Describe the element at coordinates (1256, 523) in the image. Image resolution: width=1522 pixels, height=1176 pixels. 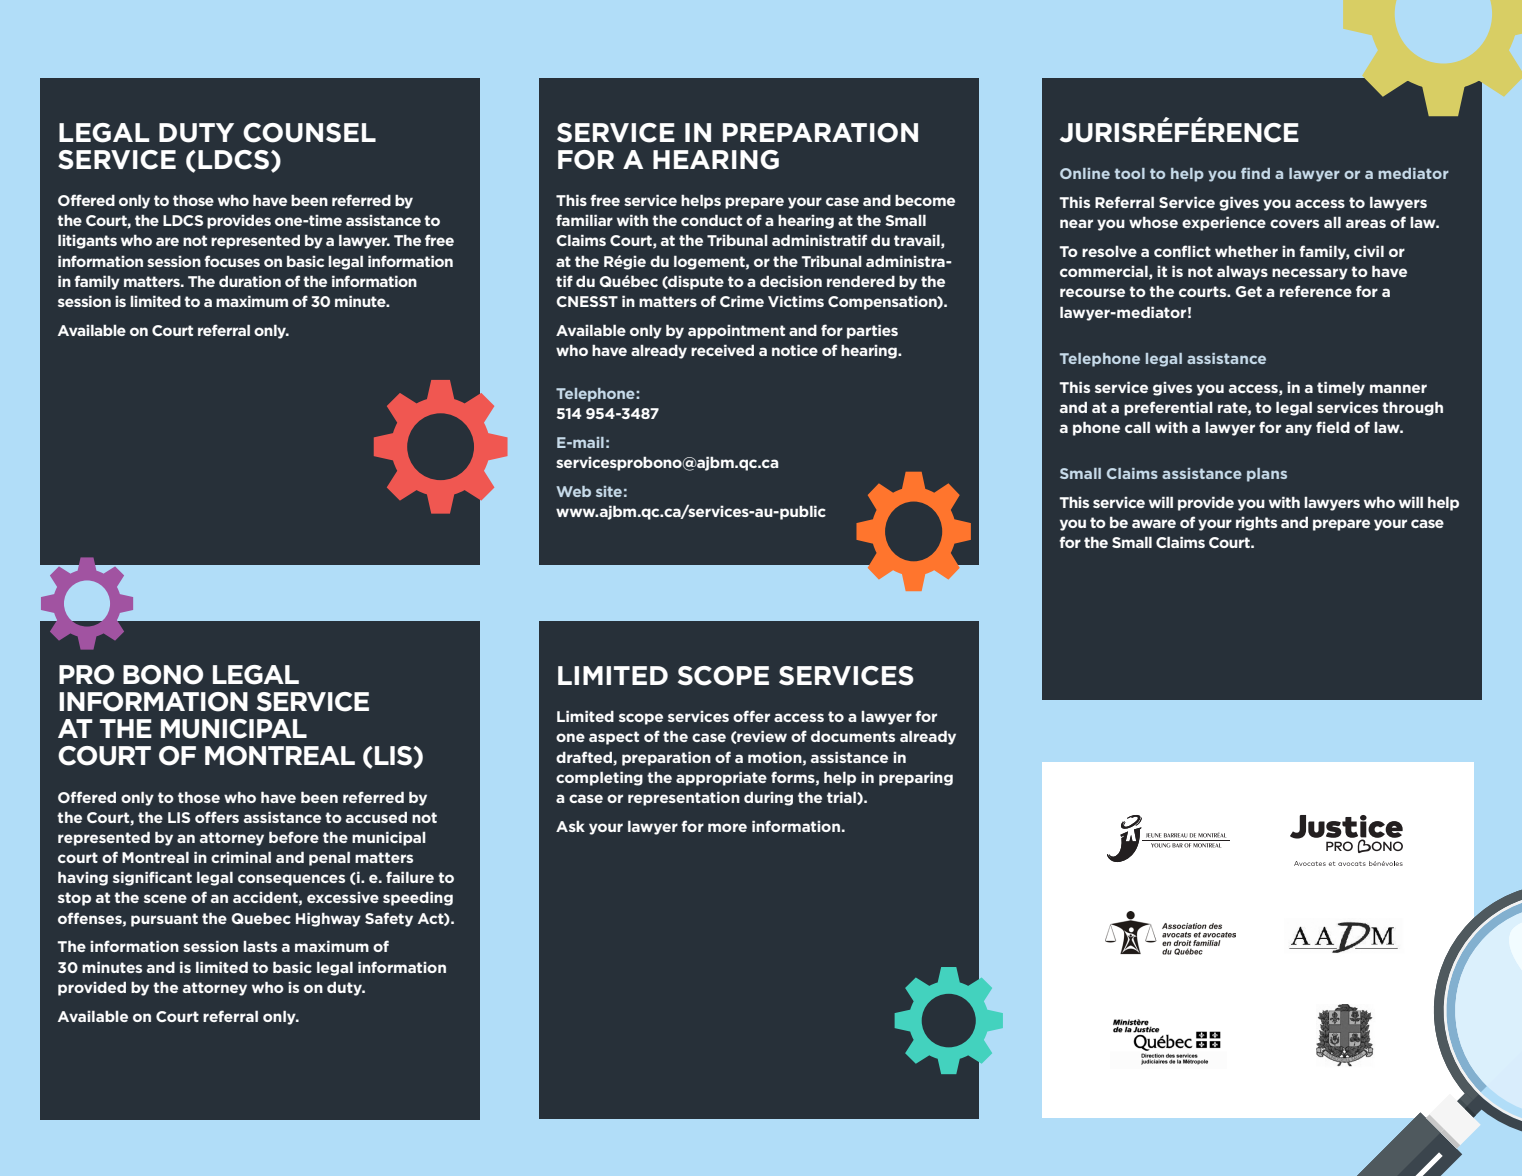
I see `rights` at that location.
